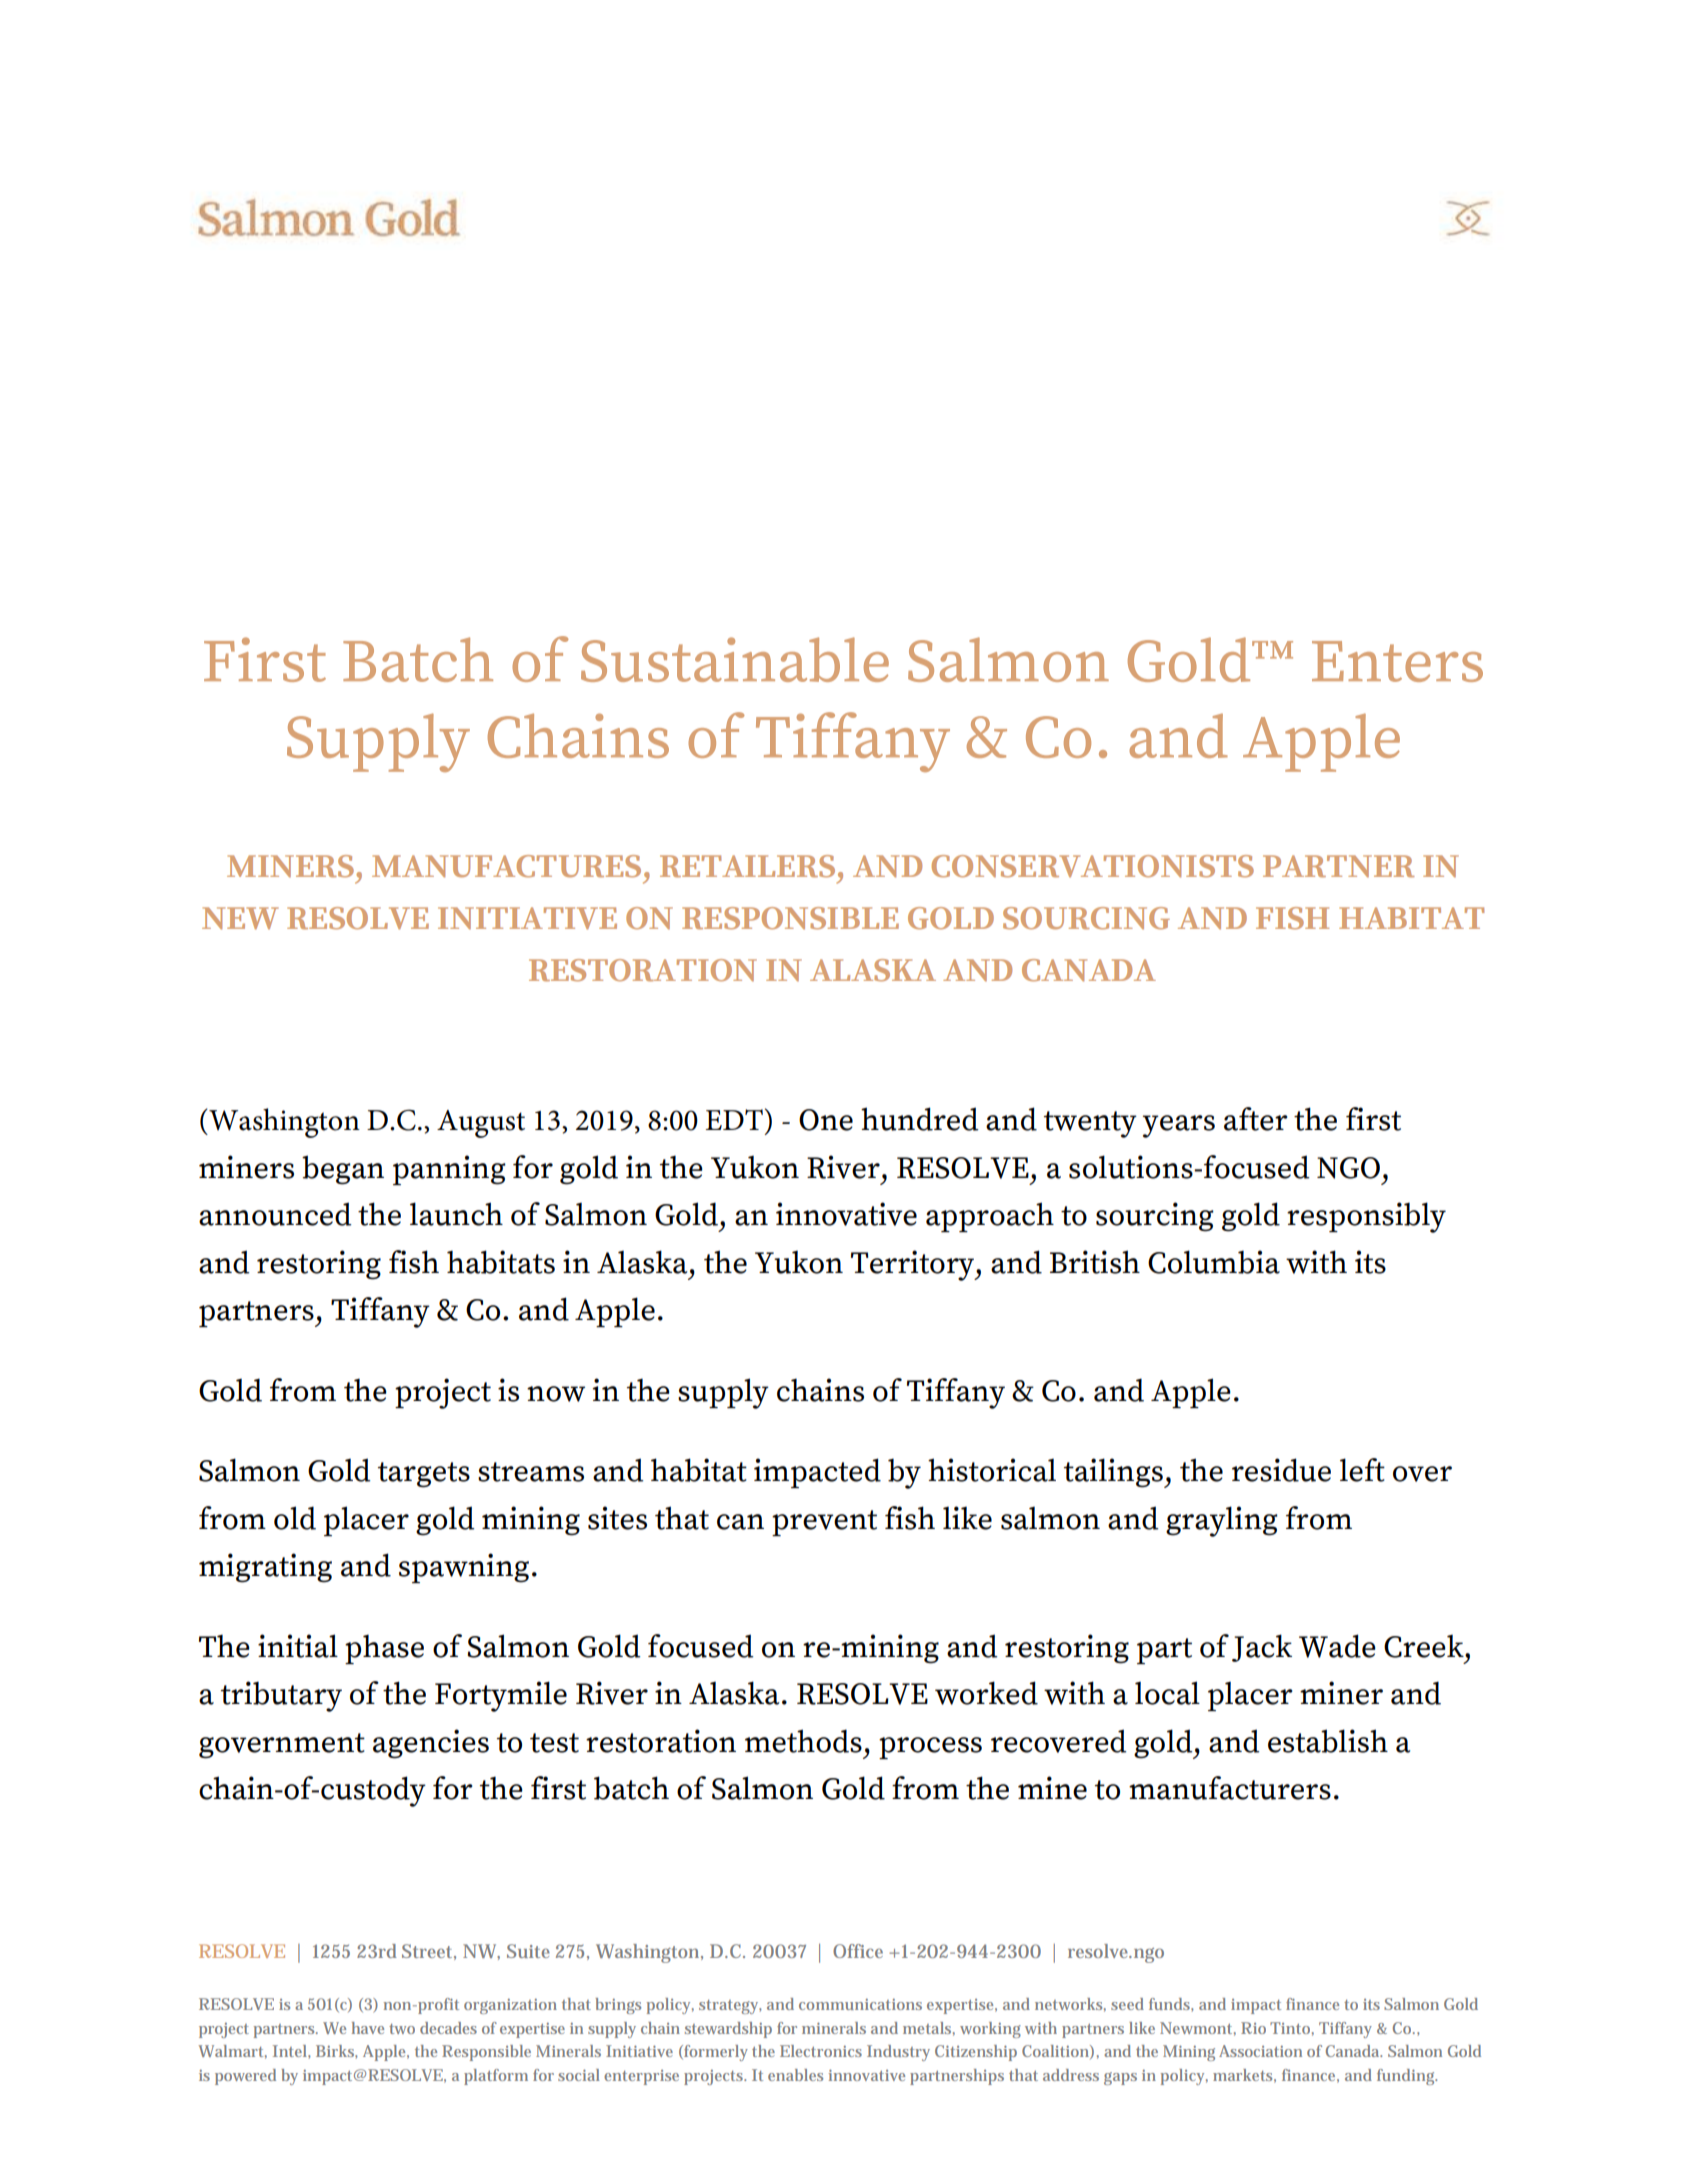  What do you see at coordinates (747, 866) in the document?
I see `RETAILERS` at bounding box center [747, 866].
